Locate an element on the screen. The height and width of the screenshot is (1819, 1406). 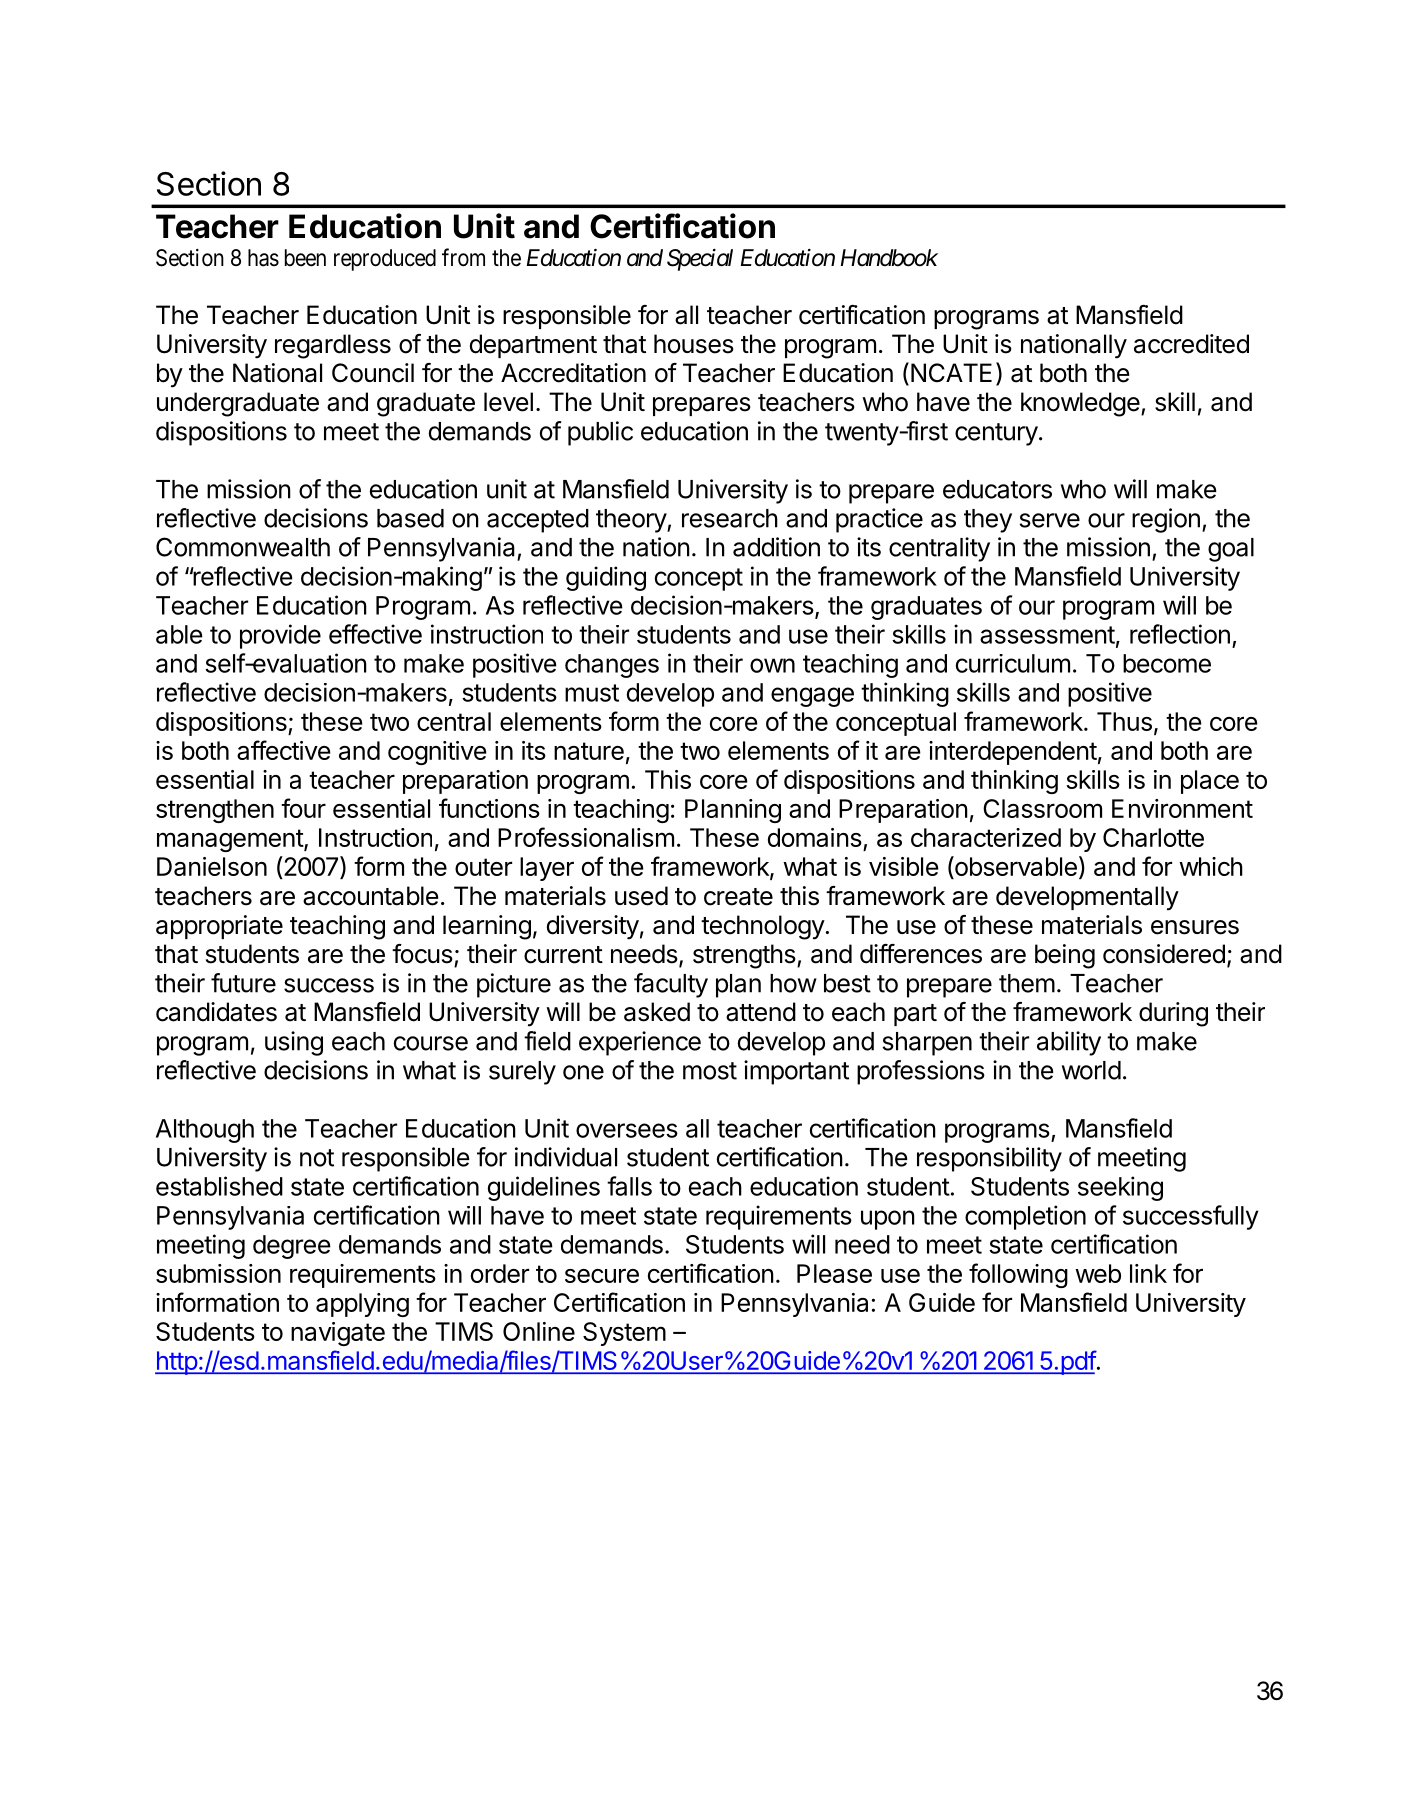
research is located at coordinates (730, 518).
